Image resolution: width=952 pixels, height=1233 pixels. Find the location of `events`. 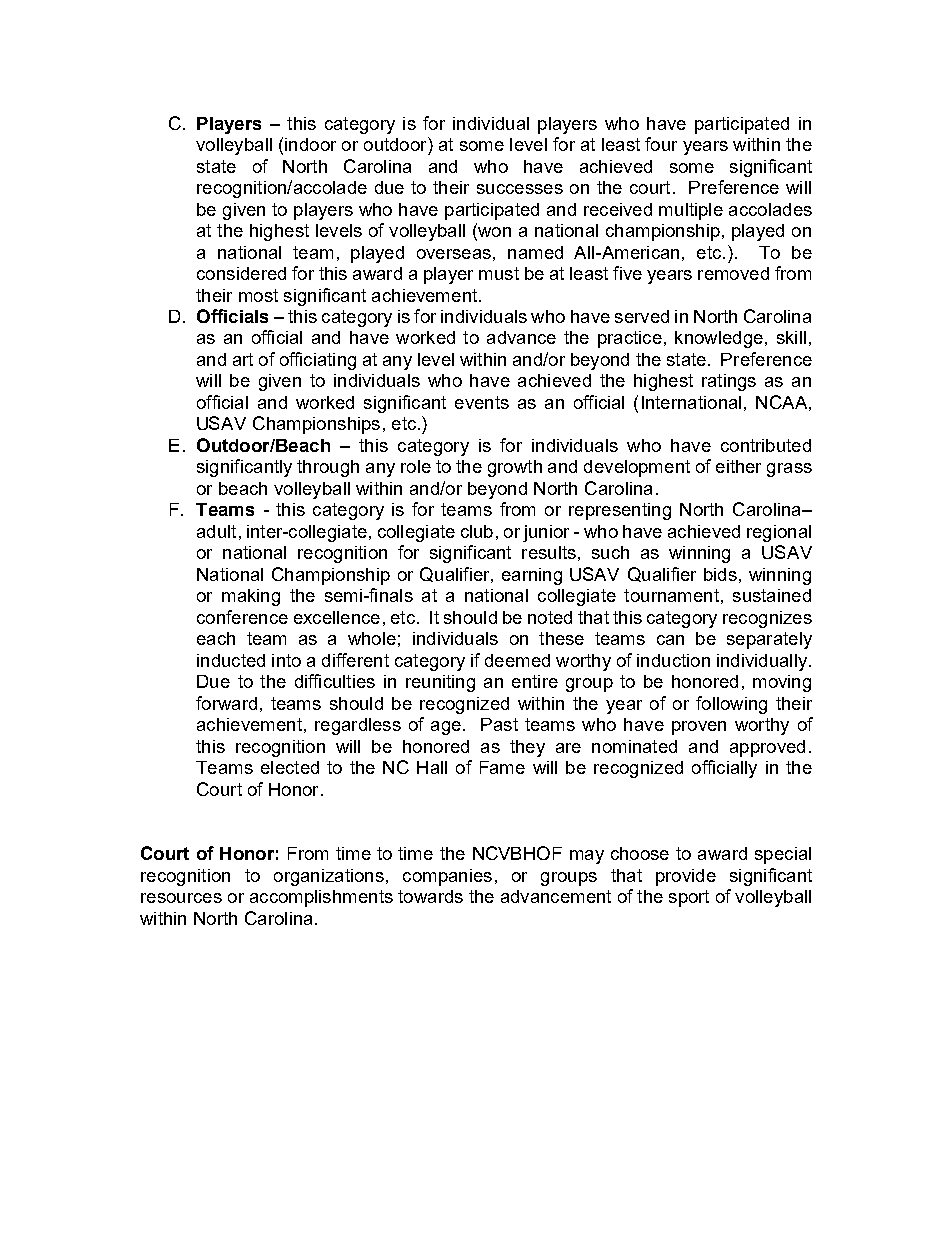

events is located at coordinates (482, 402).
